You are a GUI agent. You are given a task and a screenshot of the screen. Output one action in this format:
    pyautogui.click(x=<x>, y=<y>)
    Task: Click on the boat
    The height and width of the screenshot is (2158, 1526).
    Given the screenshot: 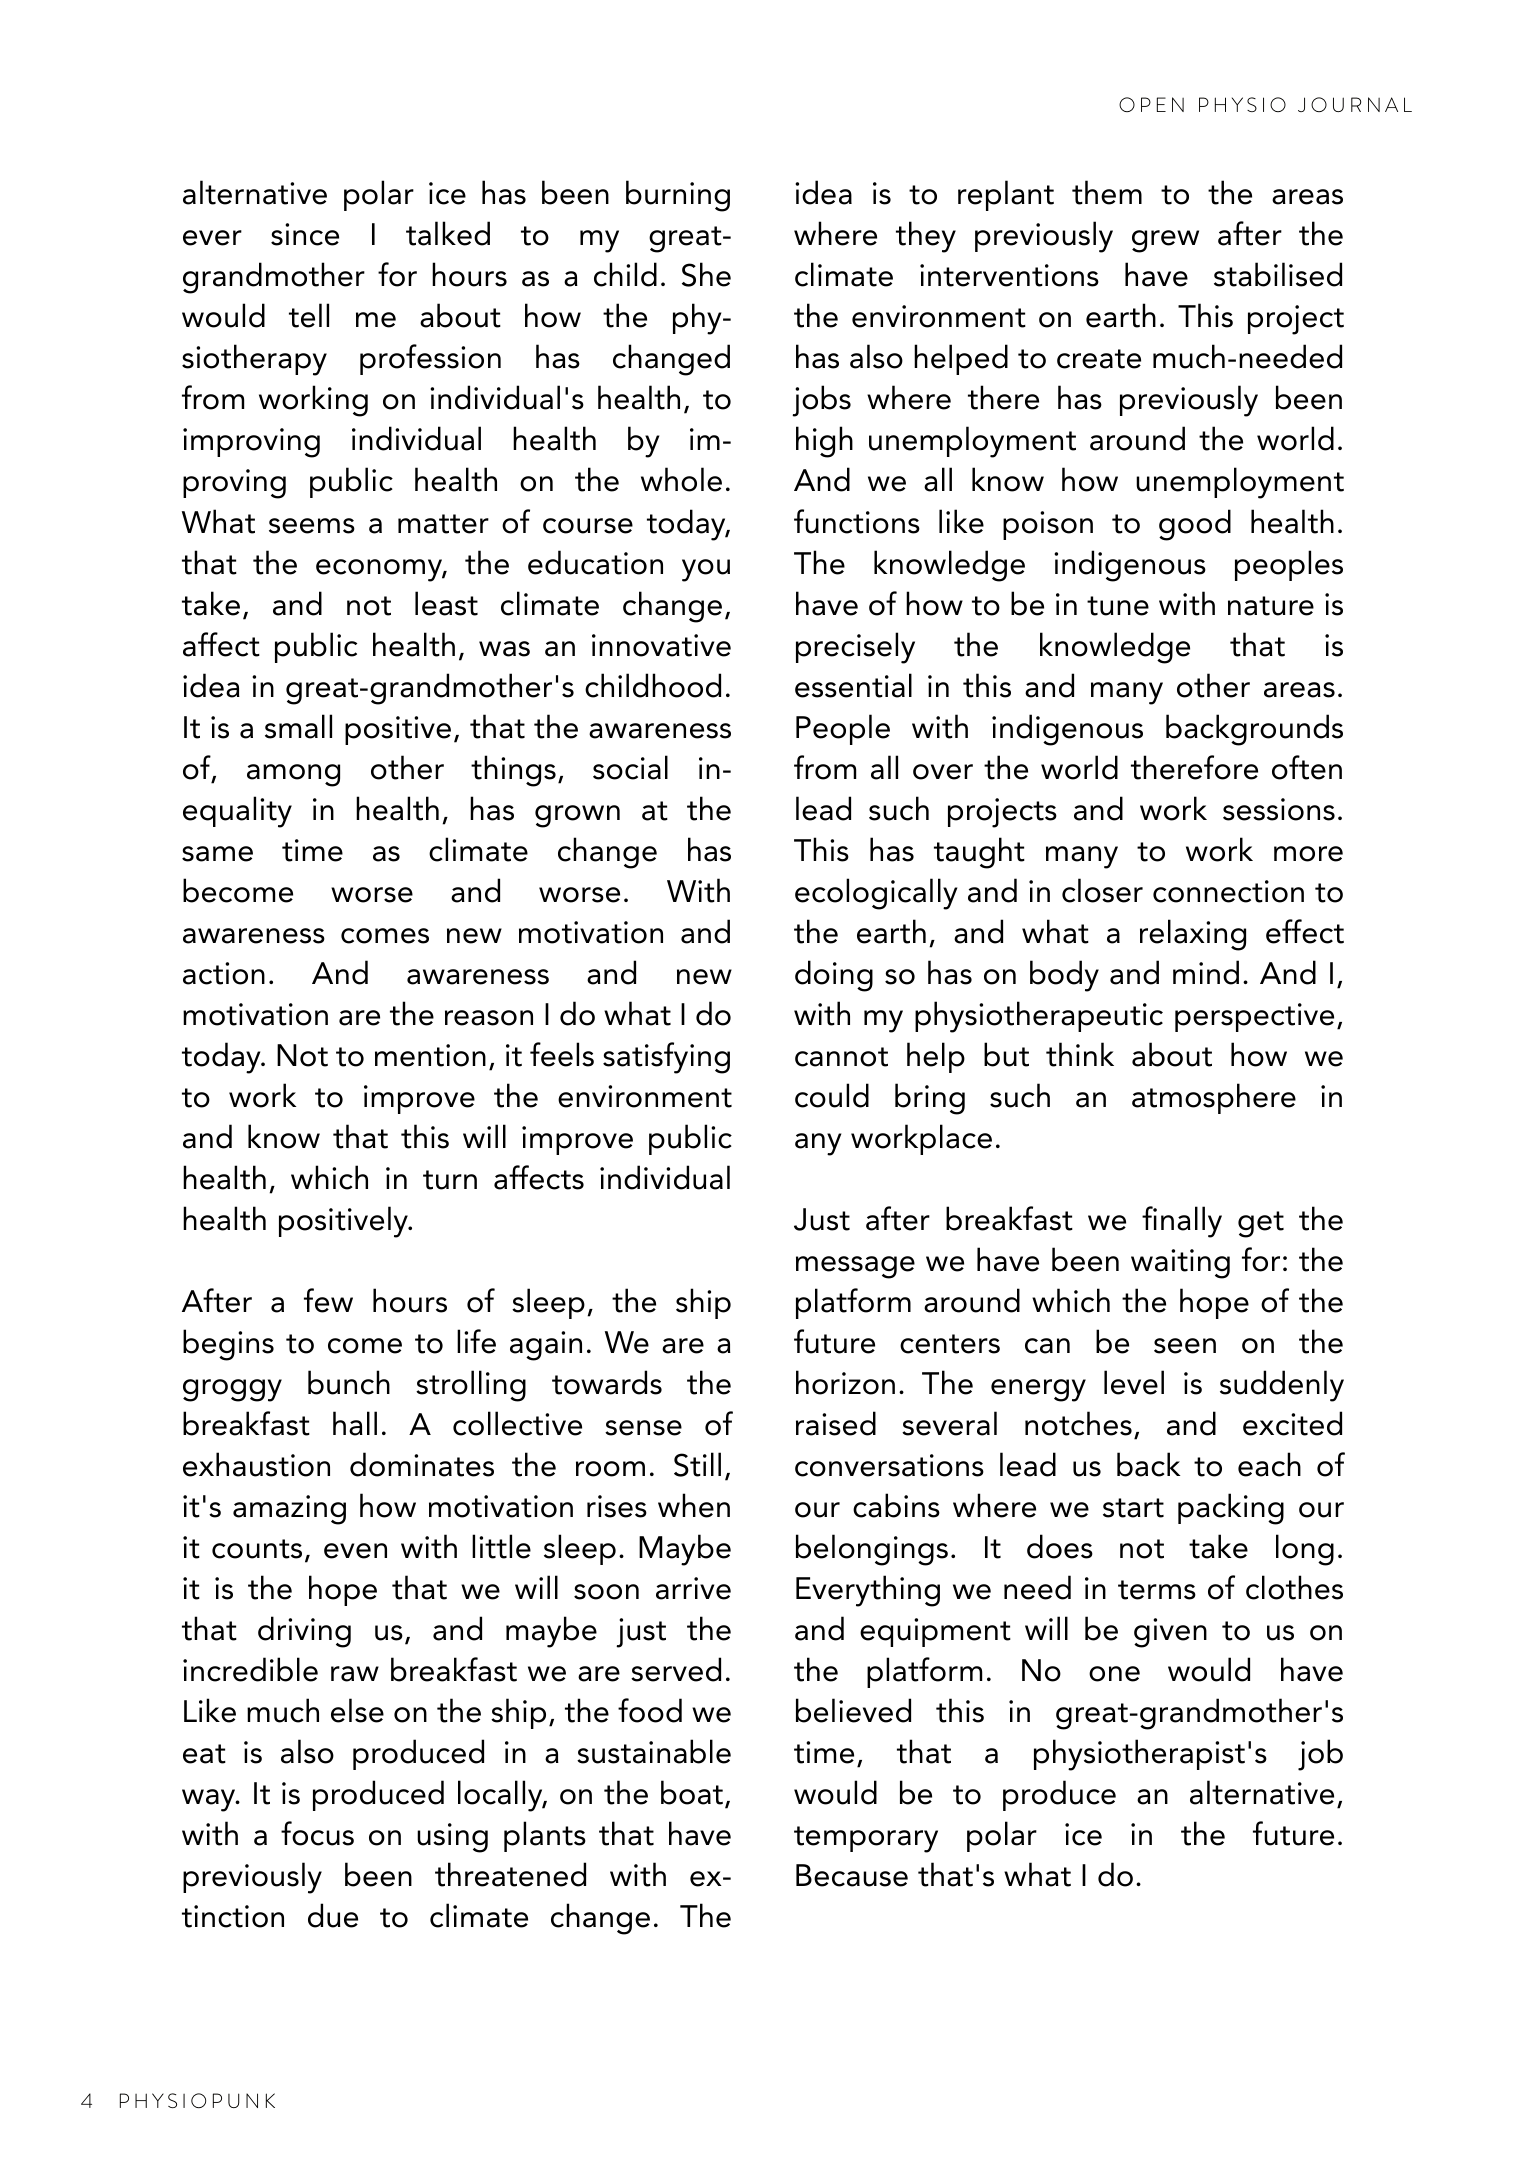 What is the action you would take?
    pyautogui.click(x=692, y=1792)
